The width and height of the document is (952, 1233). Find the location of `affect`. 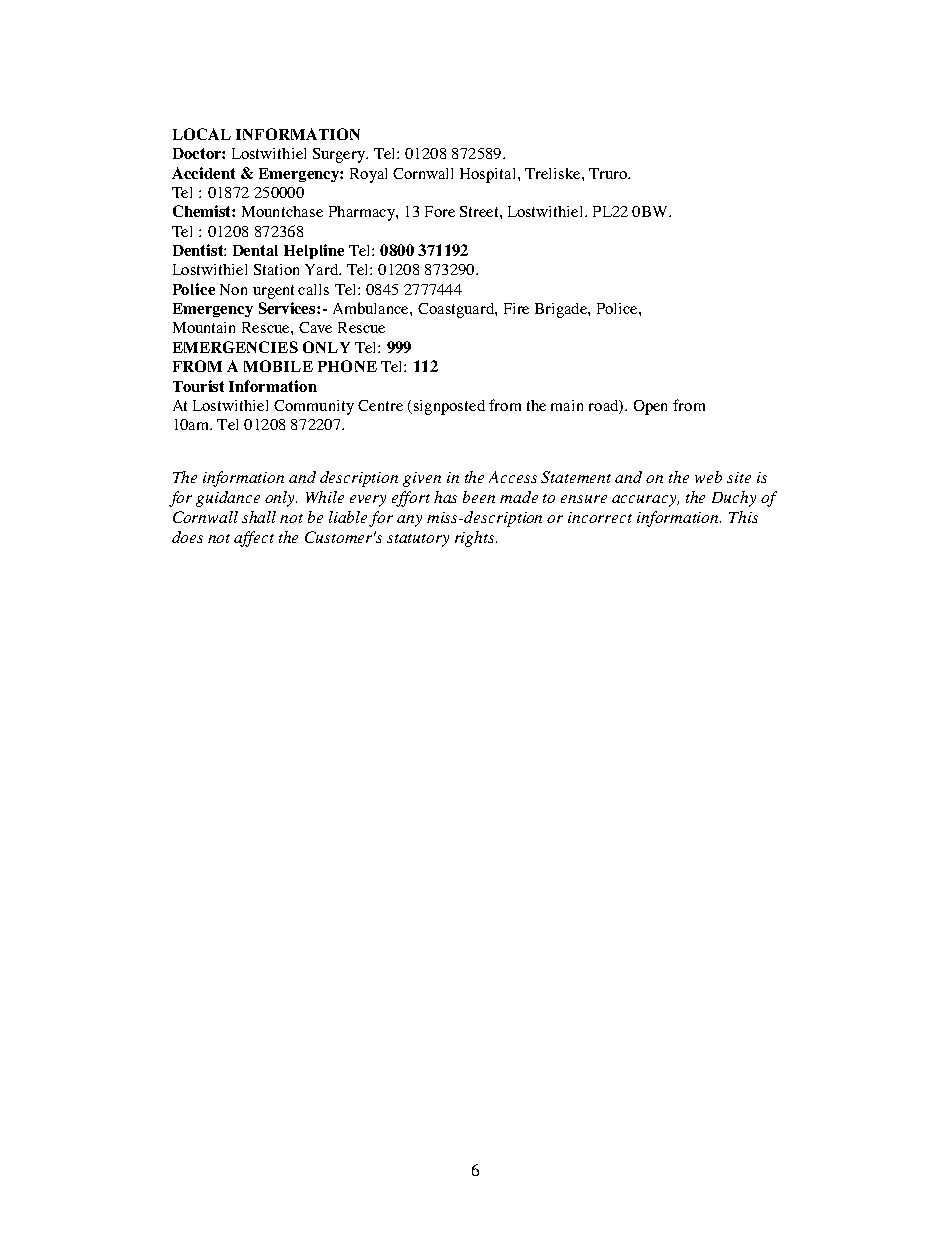

affect is located at coordinates (254, 539).
